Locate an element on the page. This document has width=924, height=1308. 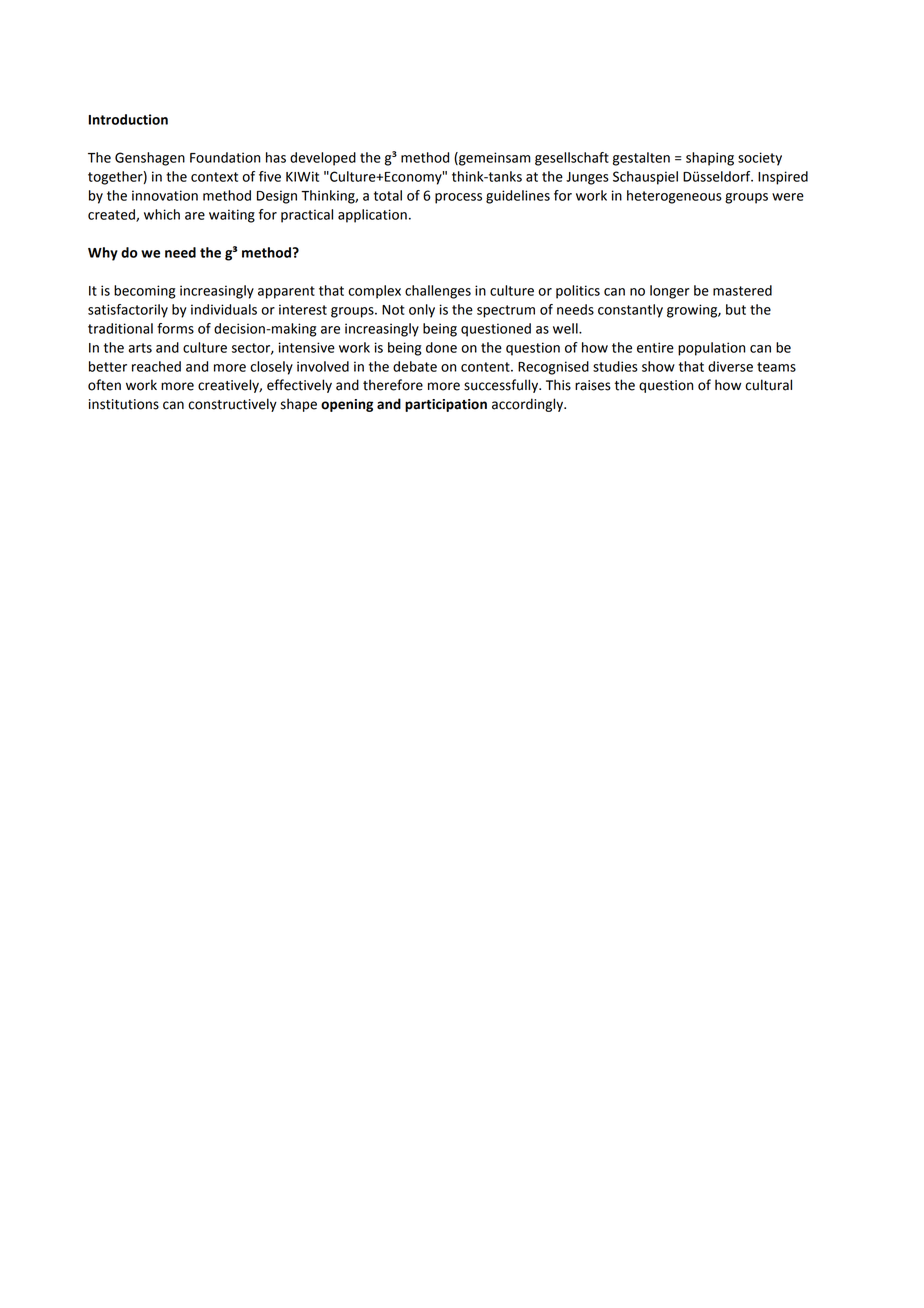
shaping is located at coordinates (710, 159).
